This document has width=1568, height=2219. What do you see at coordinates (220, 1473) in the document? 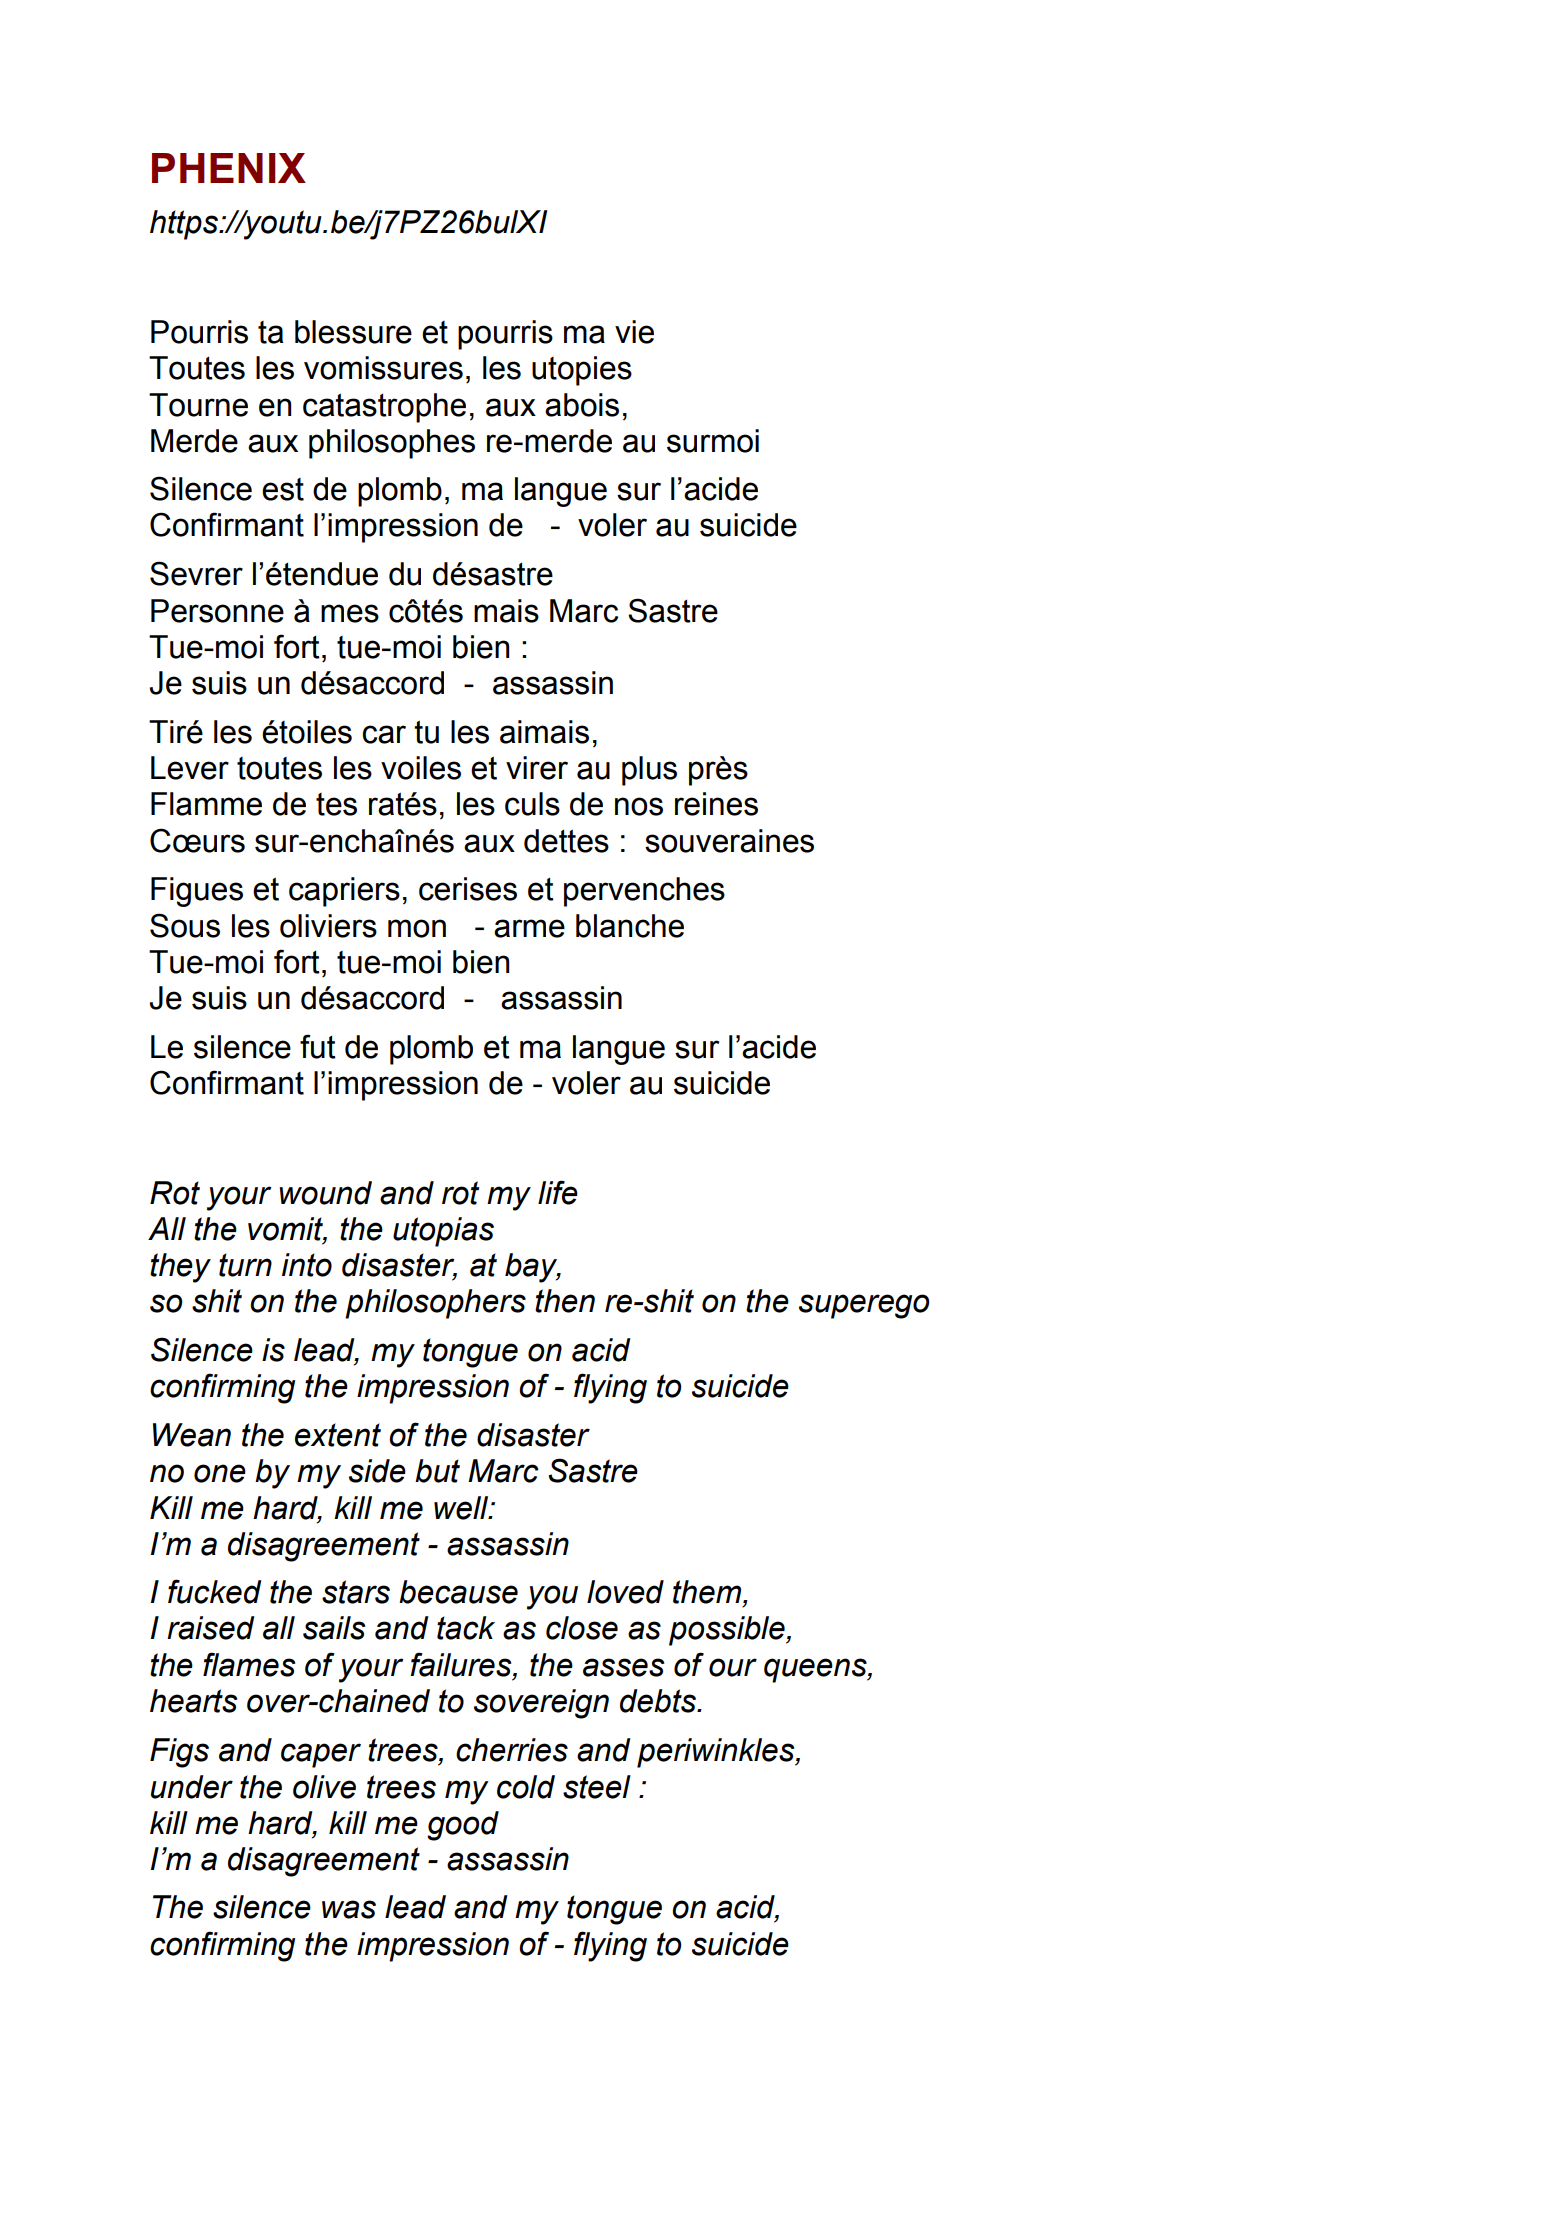
I see `one` at bounding box center [220, 1473].
